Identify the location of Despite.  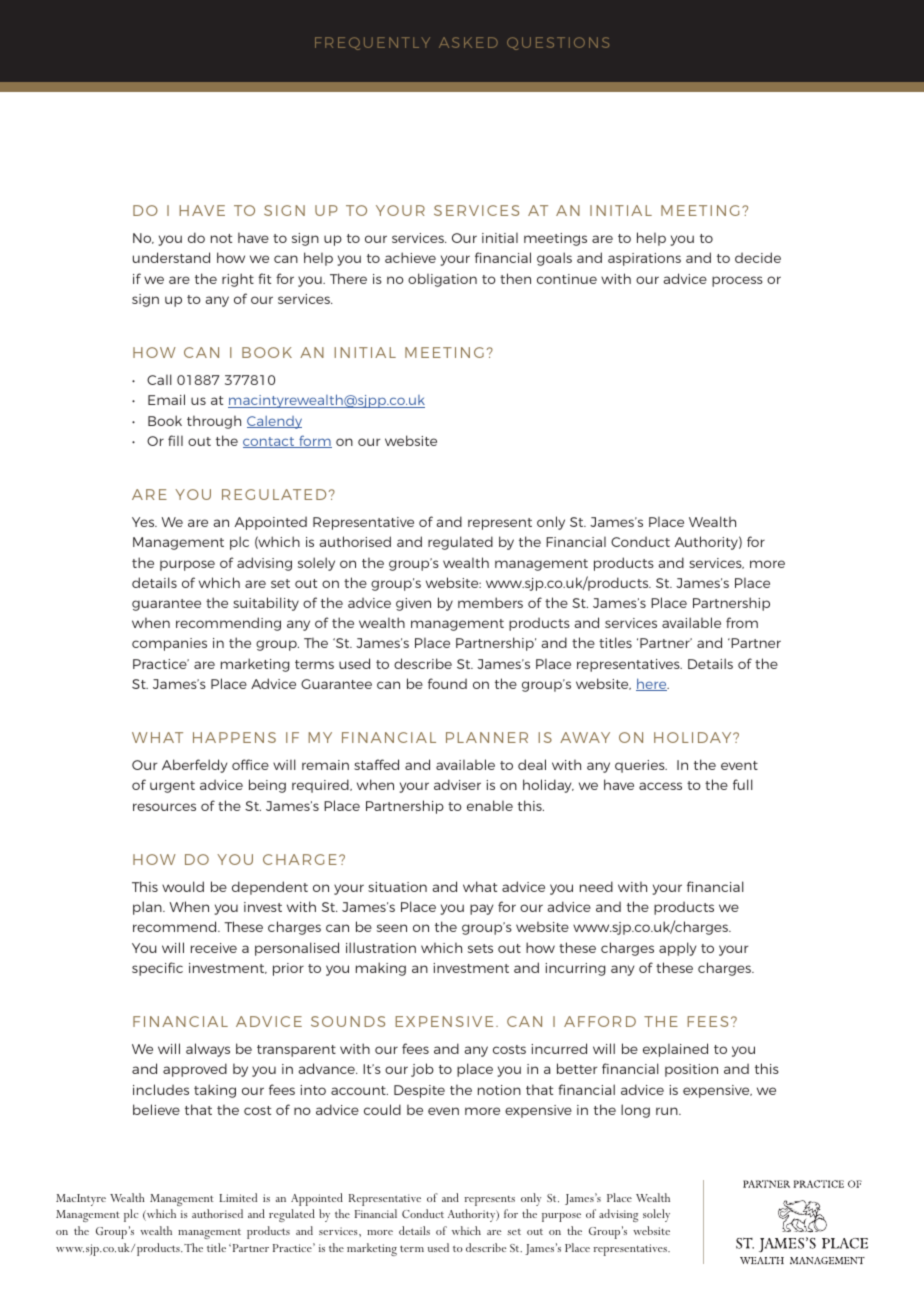
(419, 1091).
